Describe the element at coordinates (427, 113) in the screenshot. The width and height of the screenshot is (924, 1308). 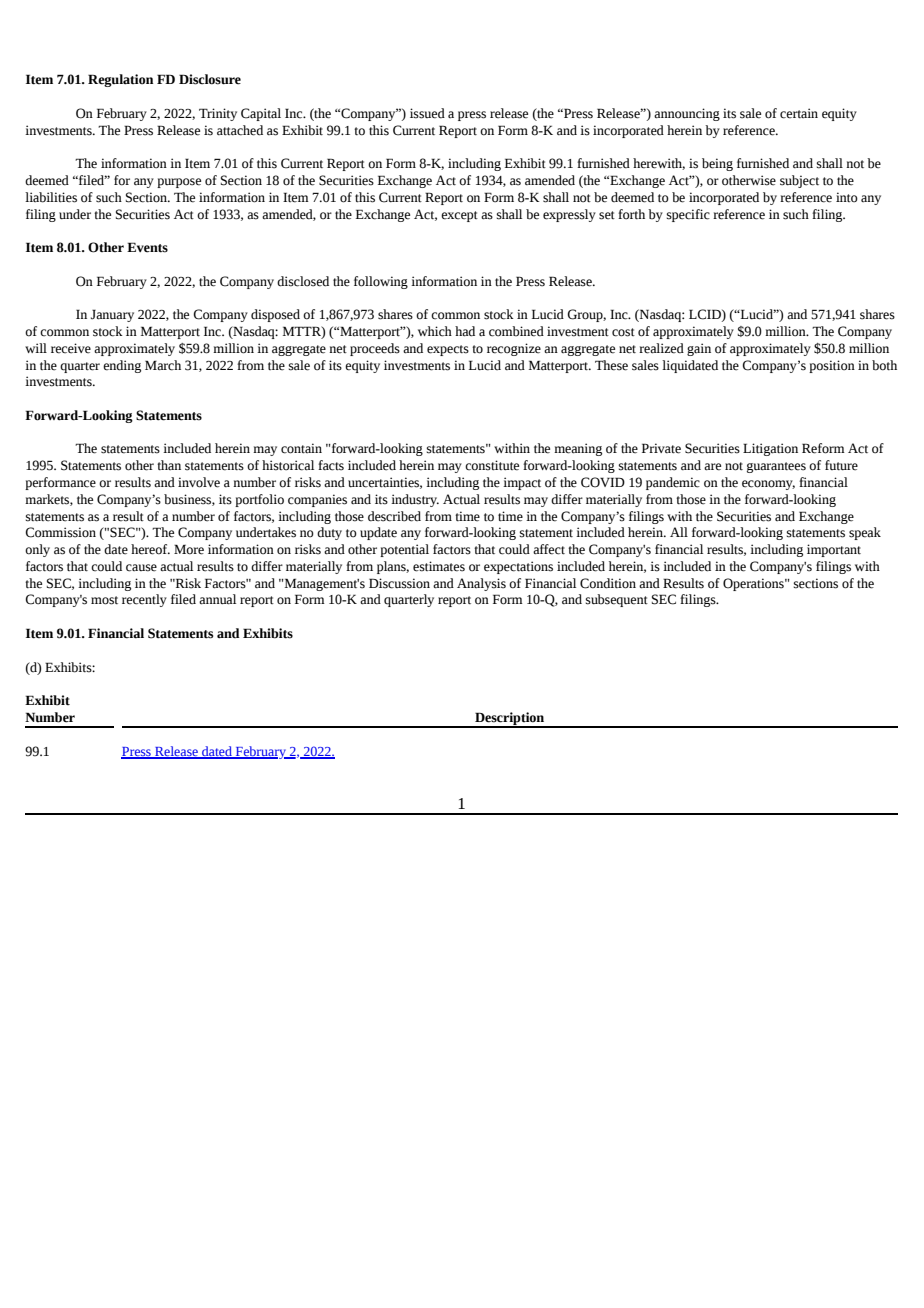
I see `issued` at that location.
